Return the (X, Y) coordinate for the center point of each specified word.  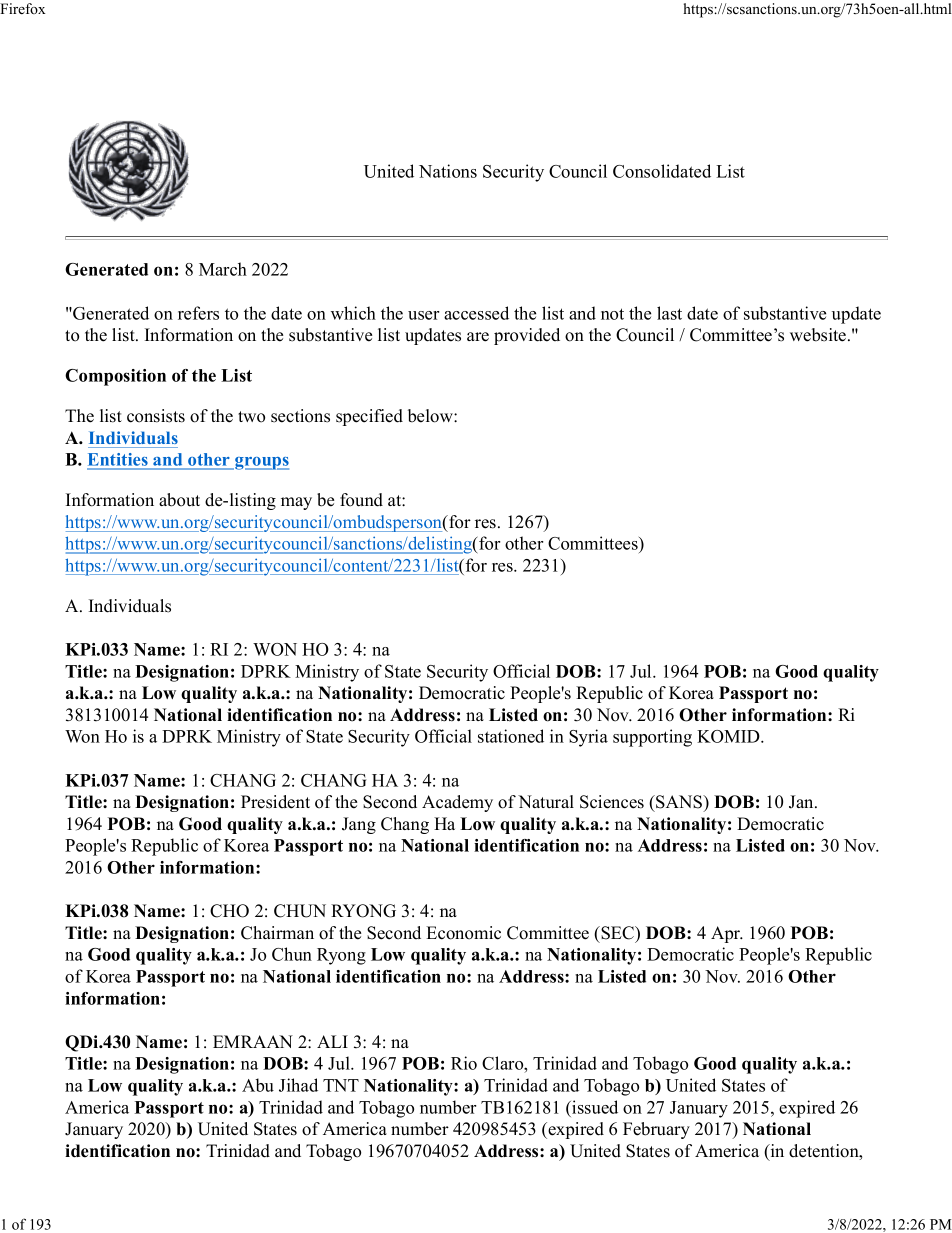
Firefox (23, 8)
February (656, 1130)
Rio (464, 1063)
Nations (448, 171)
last (669, 313)
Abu (258, 1085)
